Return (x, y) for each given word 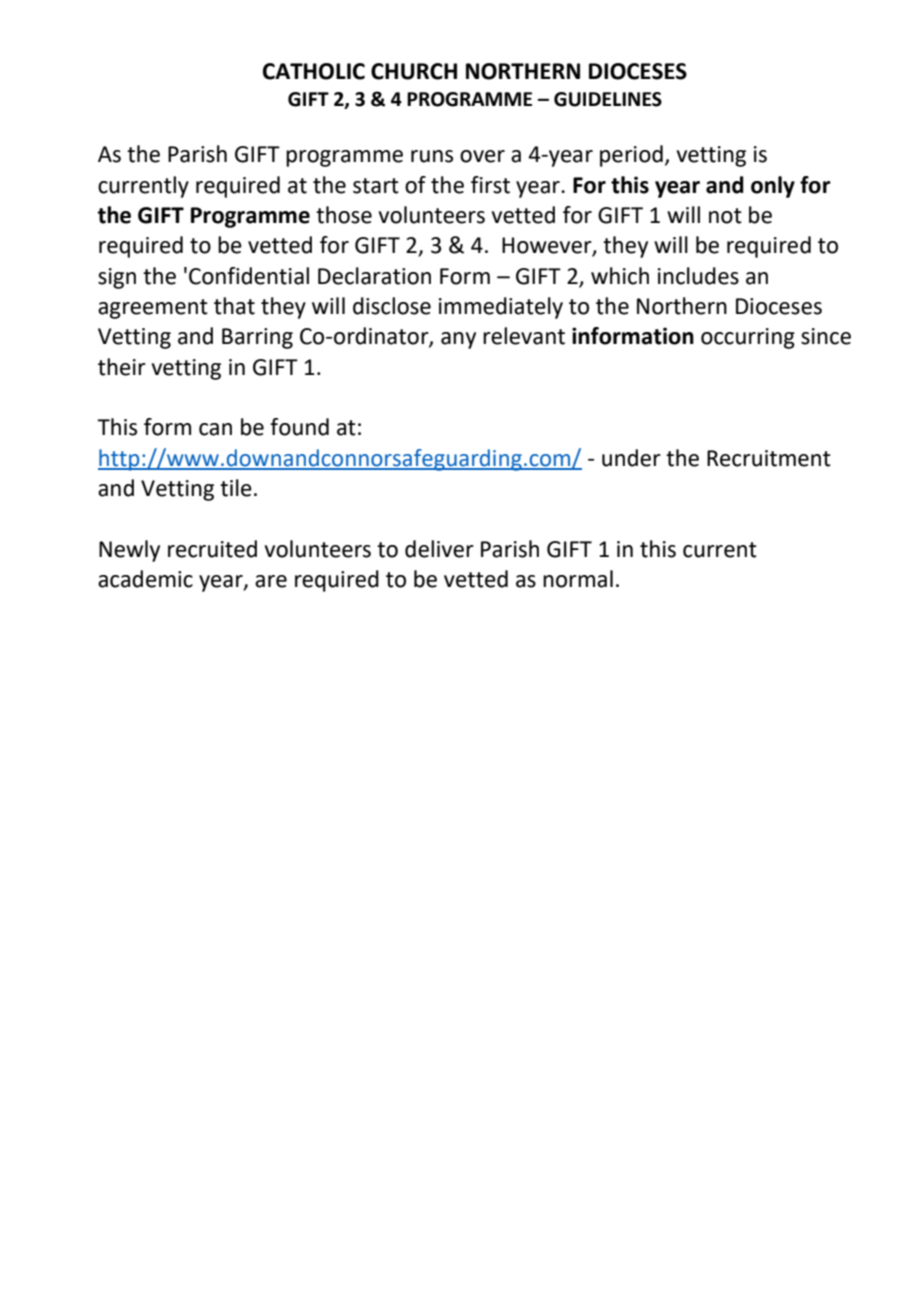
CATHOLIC (314, 71)
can (215, 429)
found (299, 427)
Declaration (374, 276)
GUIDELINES (608, 99)
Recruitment (769, 458)
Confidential (249, 276)
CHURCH (414, 71)
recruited (212, 549)
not (725, 216)
